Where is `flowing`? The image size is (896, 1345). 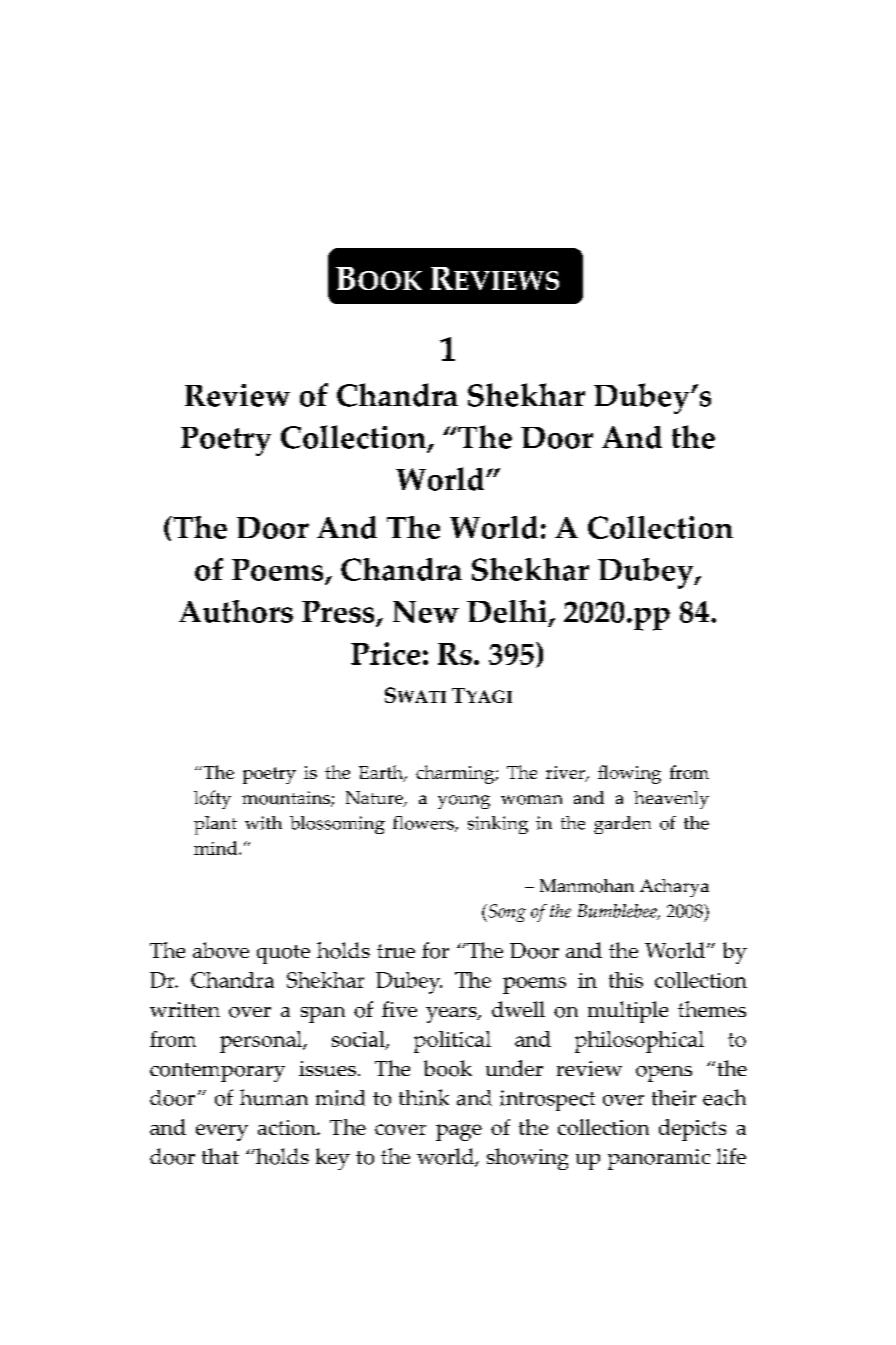
flowing is located at coordinates (629, 774).
